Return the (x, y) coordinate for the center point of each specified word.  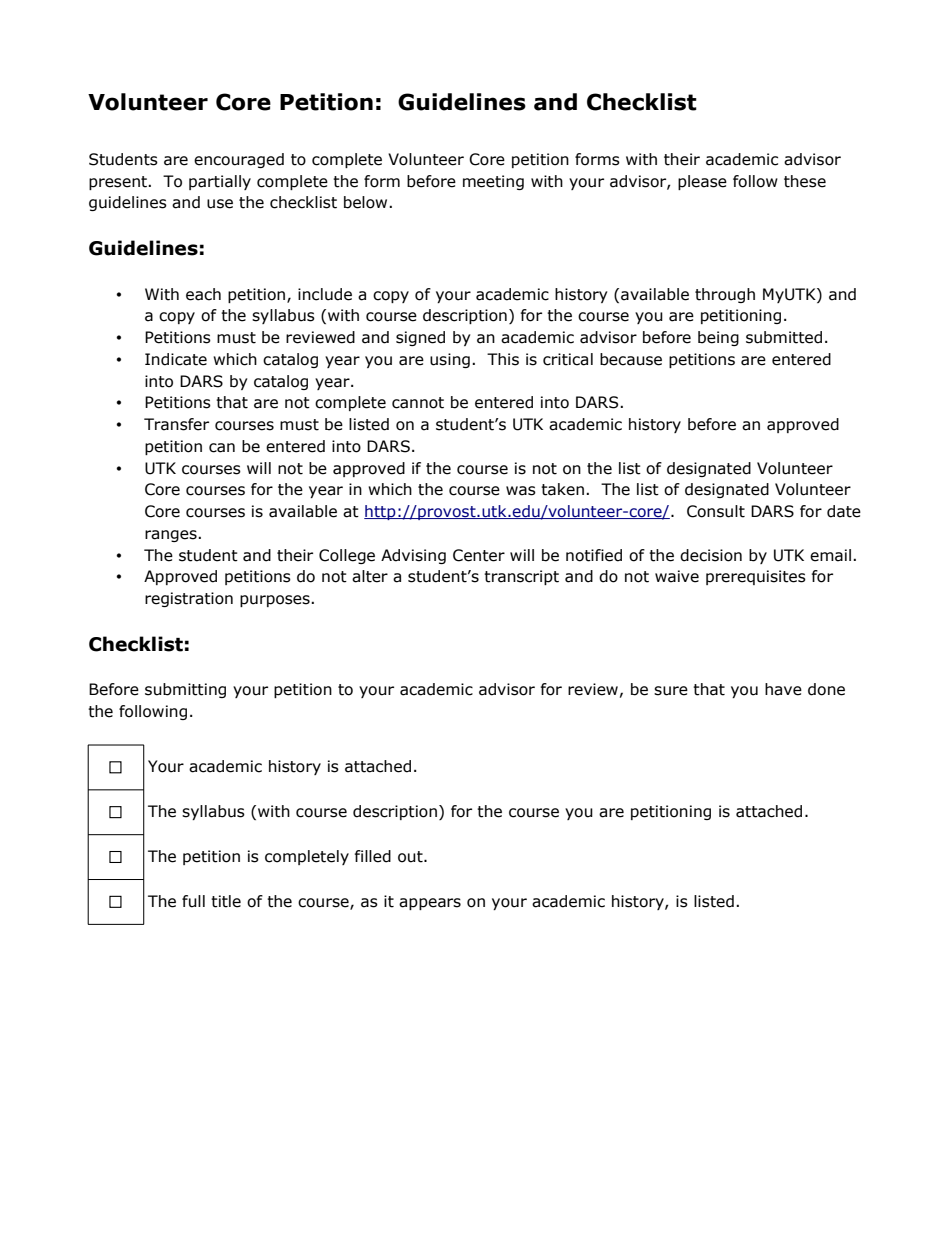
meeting (493, 182)
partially (220, 182)
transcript (521, 577)
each (203, 294)
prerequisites (756, 577)
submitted (784, 337)
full (193, 901)
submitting (185, 690)
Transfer (176, 424)
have (783, 689)
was (521, 491)
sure (671, 691)
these (805, 181)
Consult (716, 511)
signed (420, 338)
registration (189, 599)
